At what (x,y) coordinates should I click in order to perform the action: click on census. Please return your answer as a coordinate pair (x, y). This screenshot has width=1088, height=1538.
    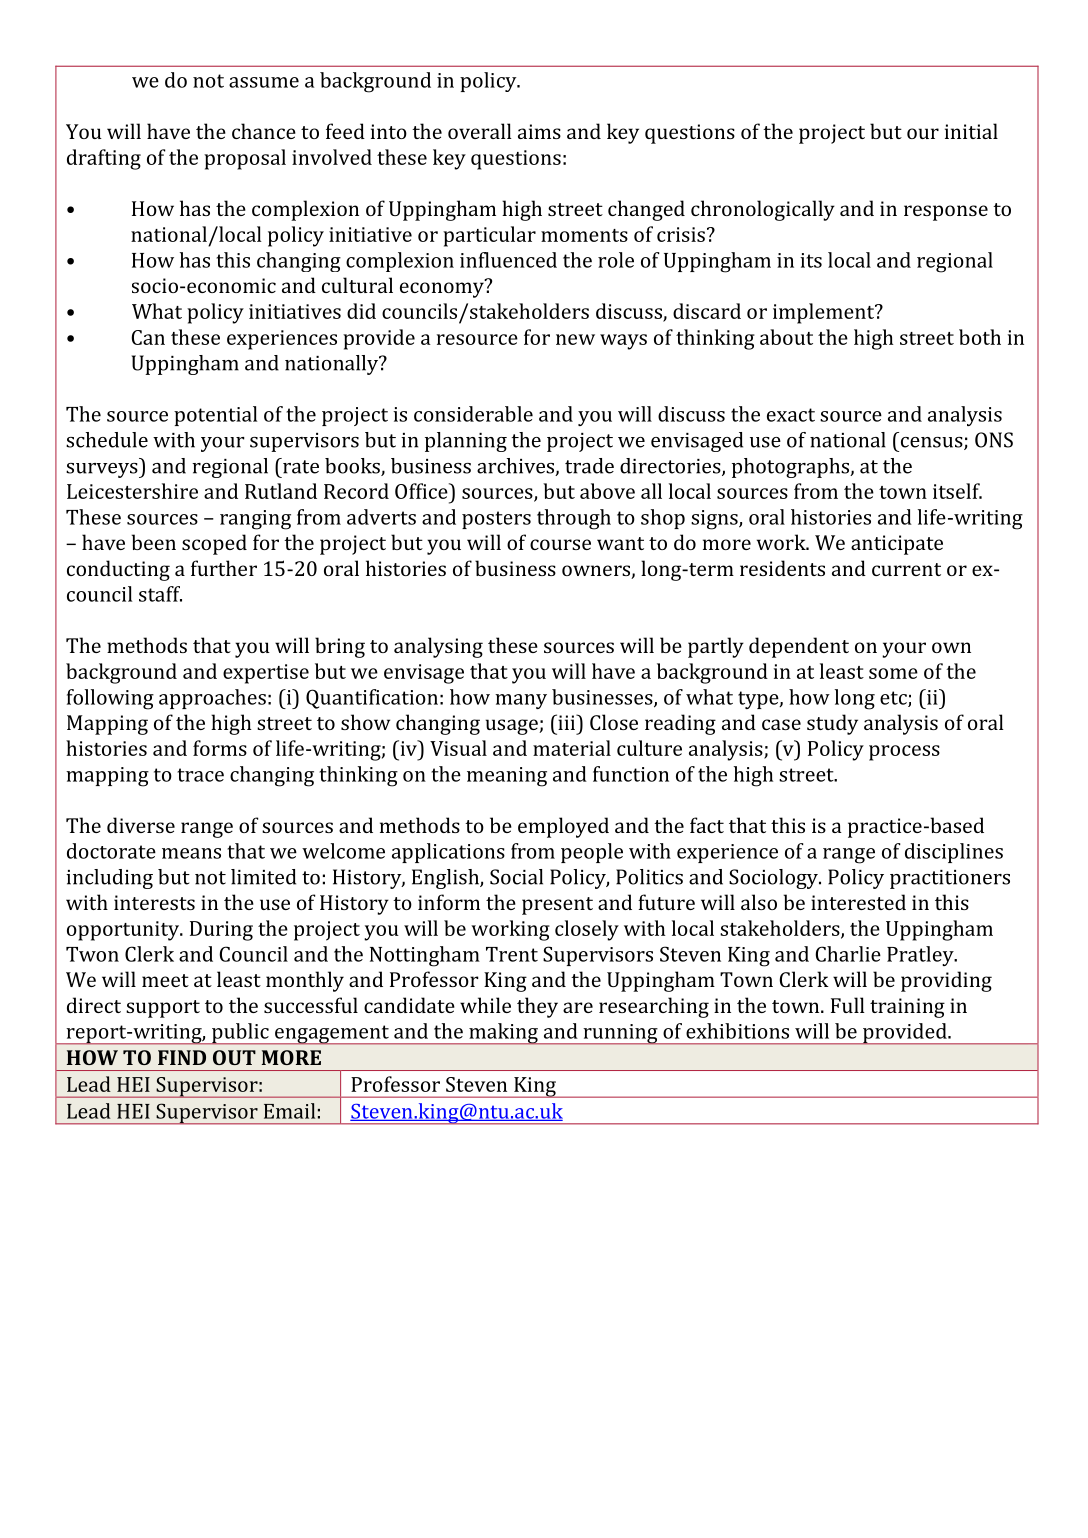
    Looking at the image, I should click on (933, 443).
